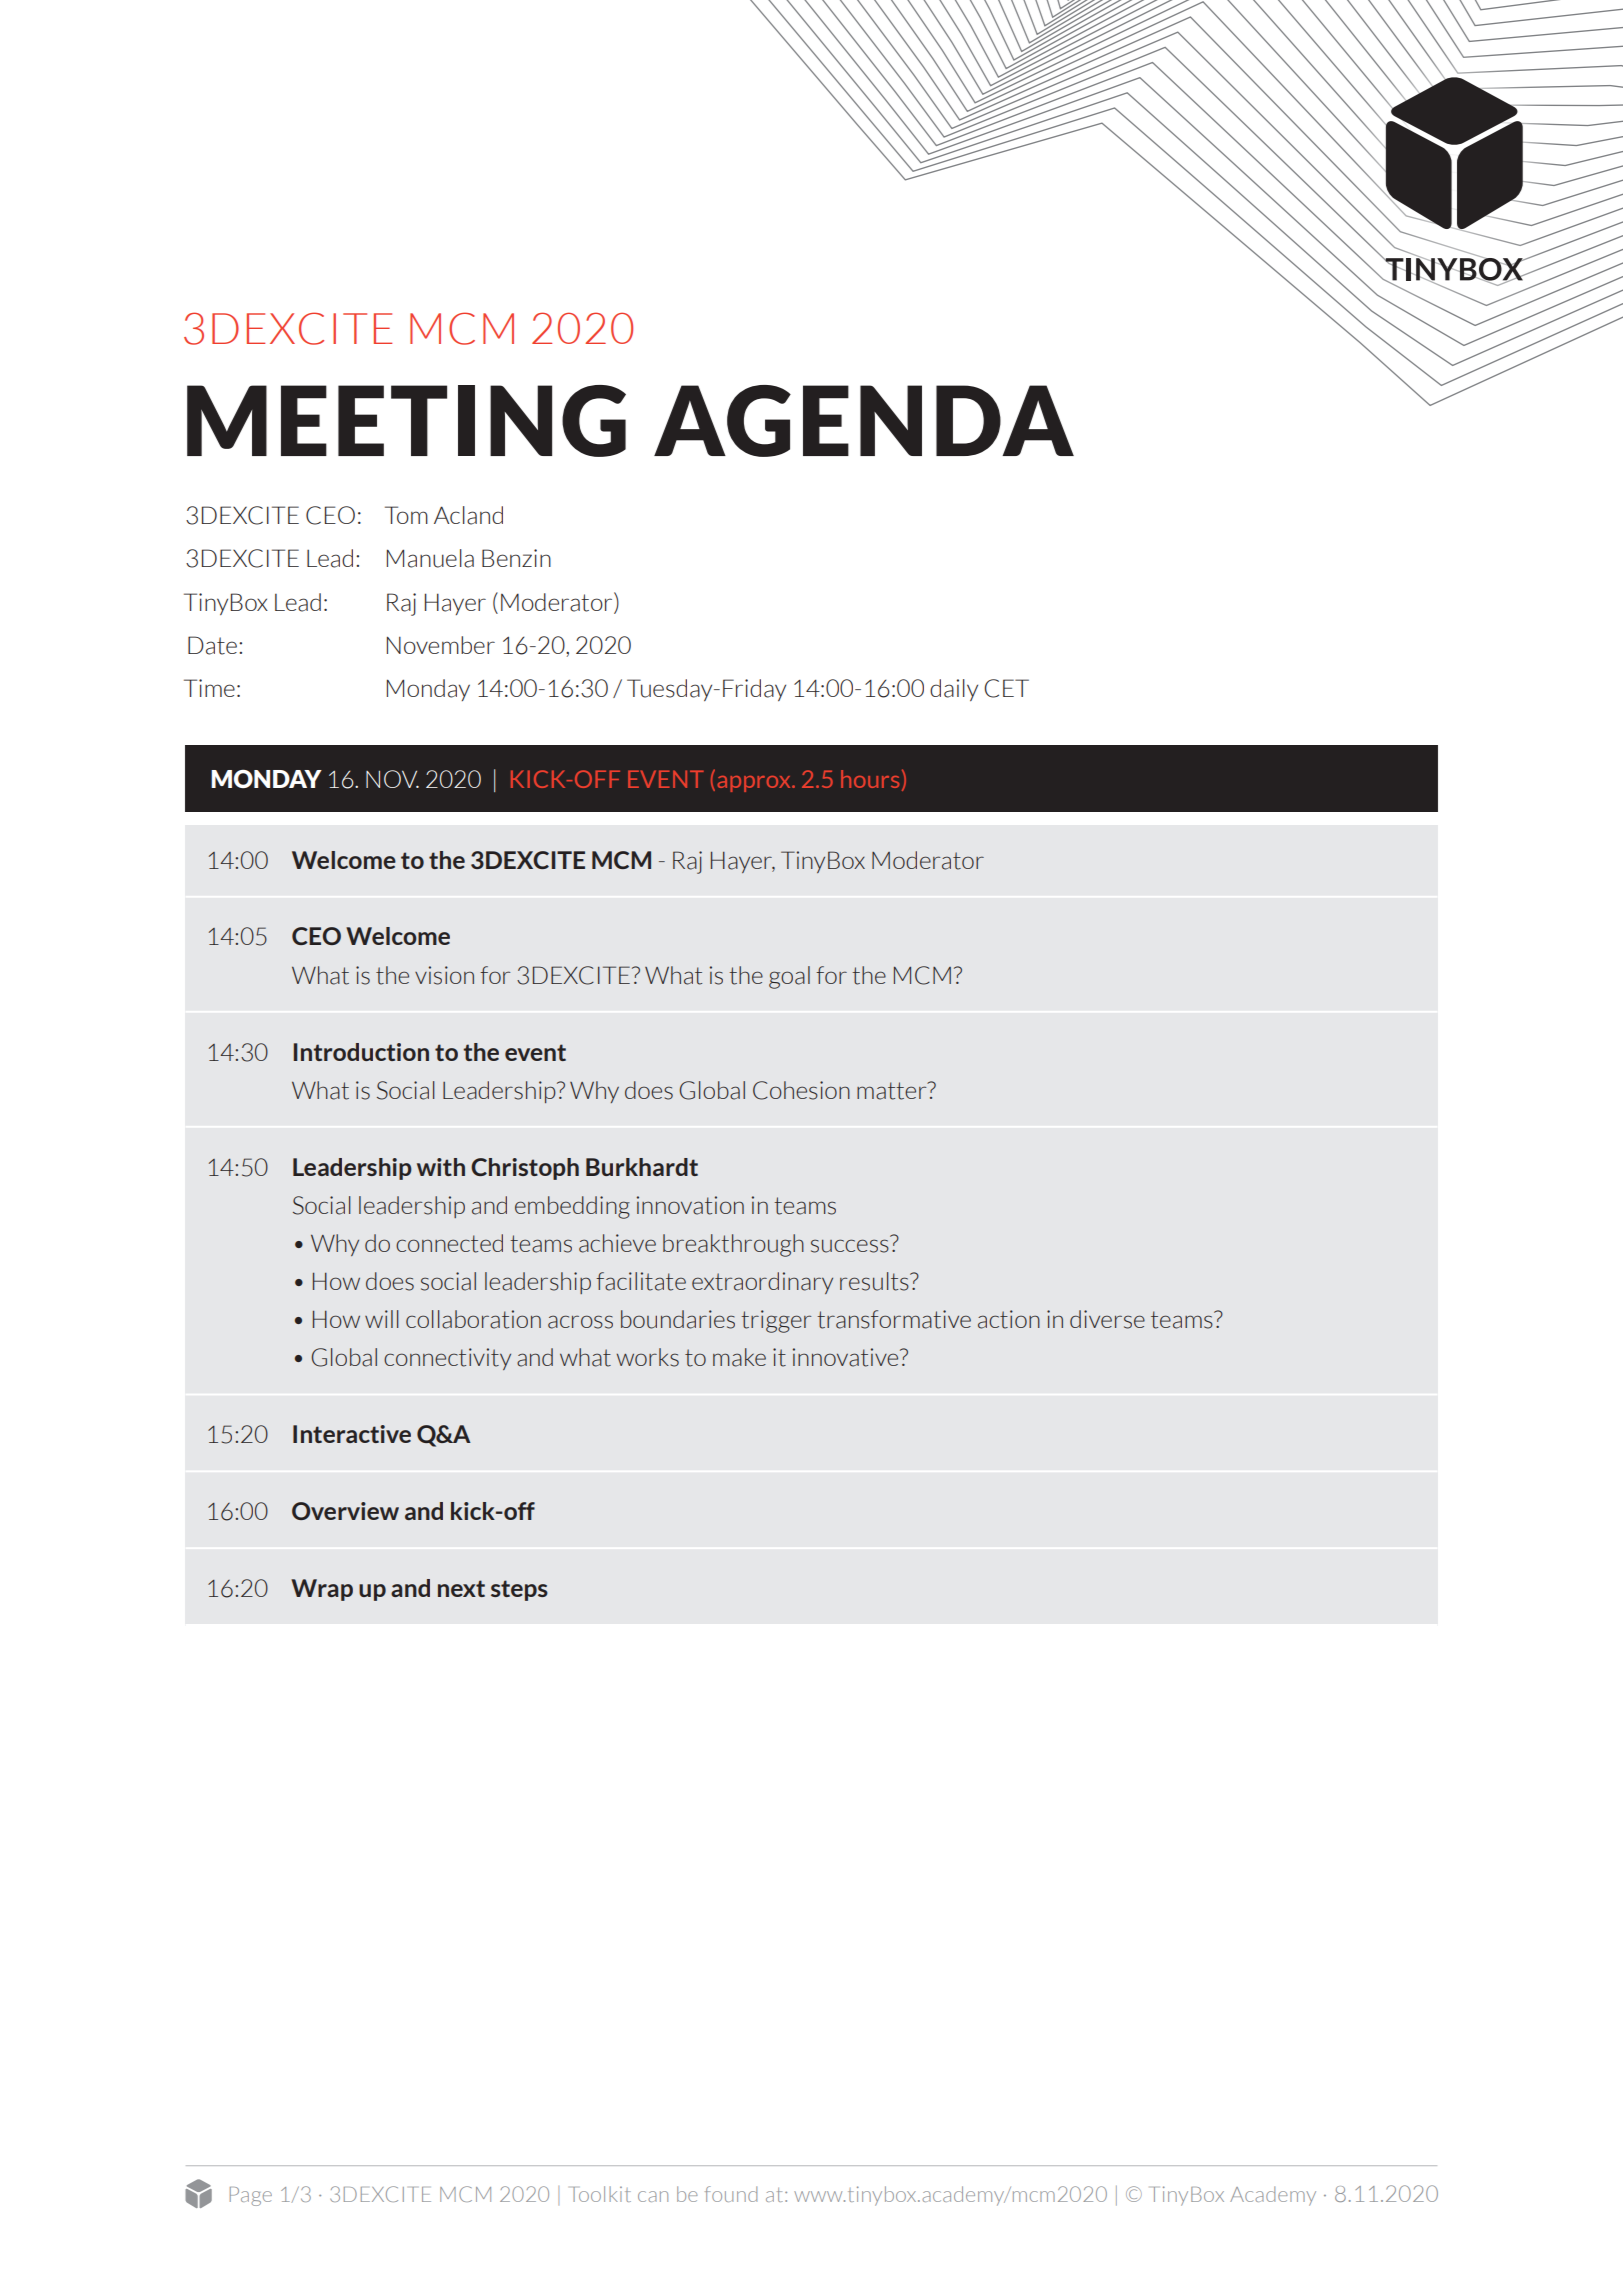 The image size is (1623, 2296). Describe the element at coordinates (251, 2196) in the screenshot. I see `Page` at that location.
